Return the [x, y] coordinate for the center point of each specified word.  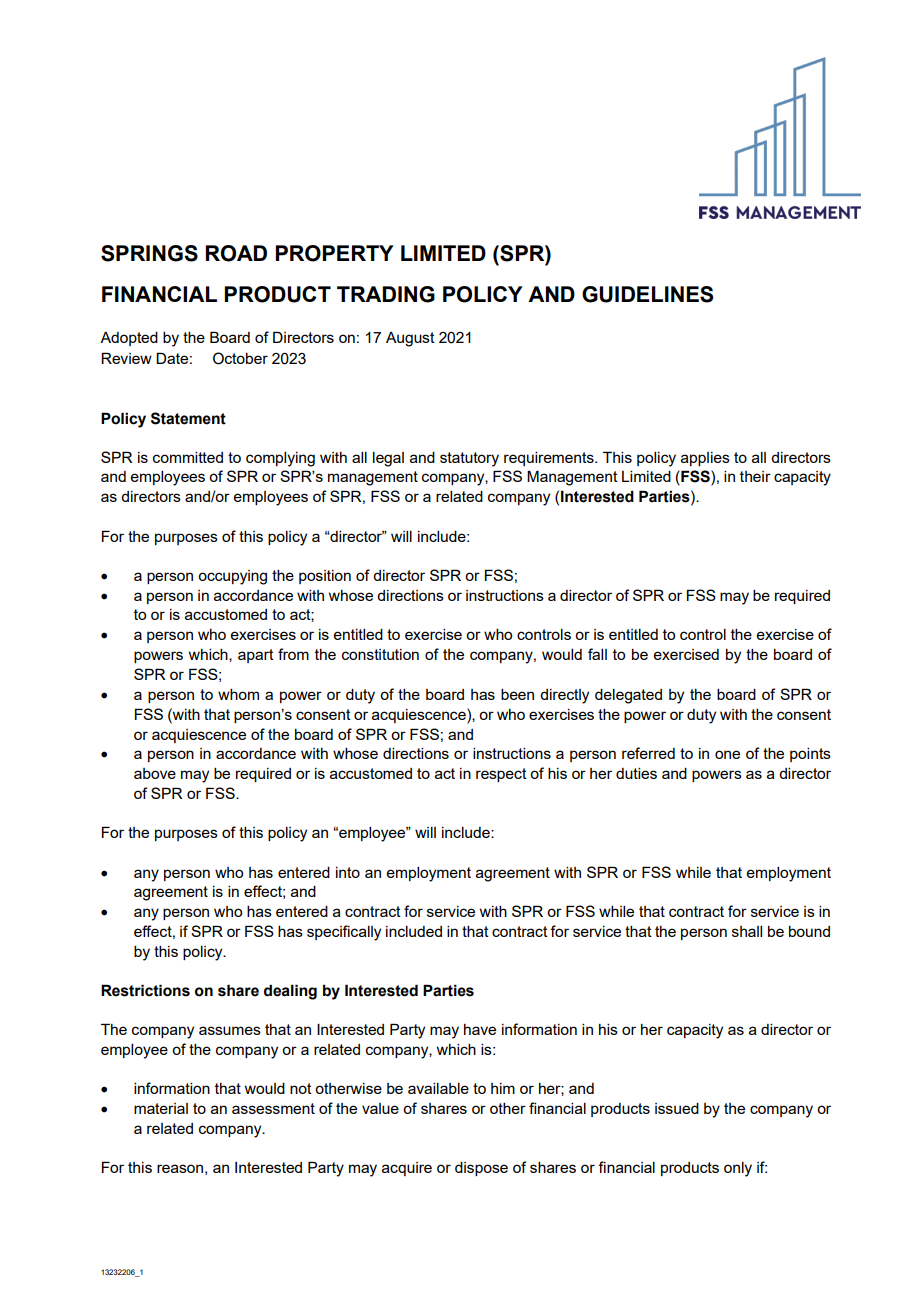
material [161, 1108]
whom [238, 694]
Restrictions [145, 990]
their [755, 476]
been [517, 694]
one [727, 754]
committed [188, 457]
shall [747, 931]
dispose [481, 1169]
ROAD [236, 253]
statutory [469, 459]
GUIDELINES [647, 294]
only [738, 1169]
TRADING [386, 294]
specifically [344, 933]
